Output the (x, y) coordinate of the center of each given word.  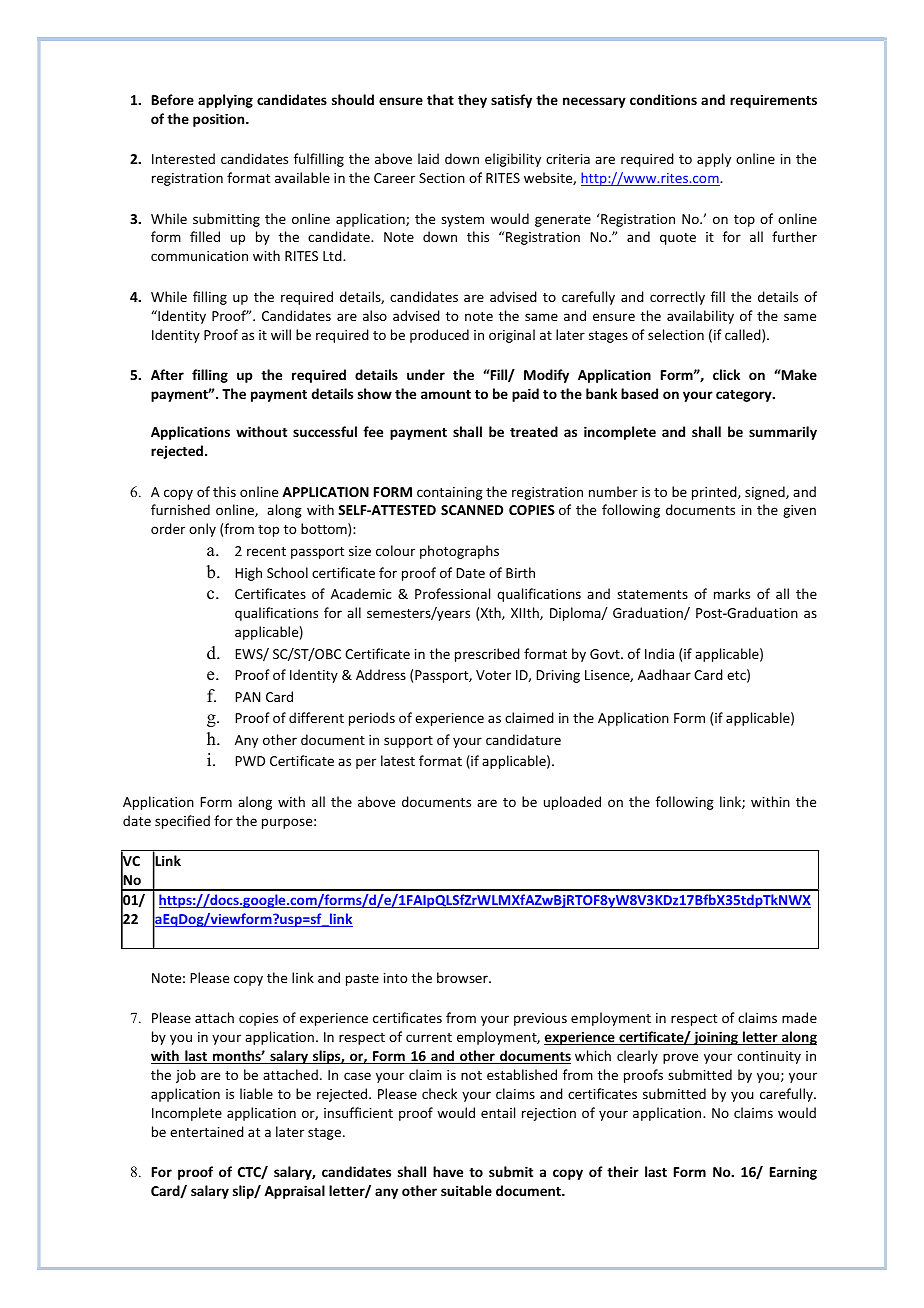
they (472, 101)
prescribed (487, 655)
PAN (247, 697)
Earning (793, 1173)
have (448, 1171)
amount (446, 394)
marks (732, 593)
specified (182, 822)
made (799, 1017)
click (726, 374)
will (281, 334)
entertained (207, 1131)
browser (463, 977)
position (220, 120)
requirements (773, 101)
